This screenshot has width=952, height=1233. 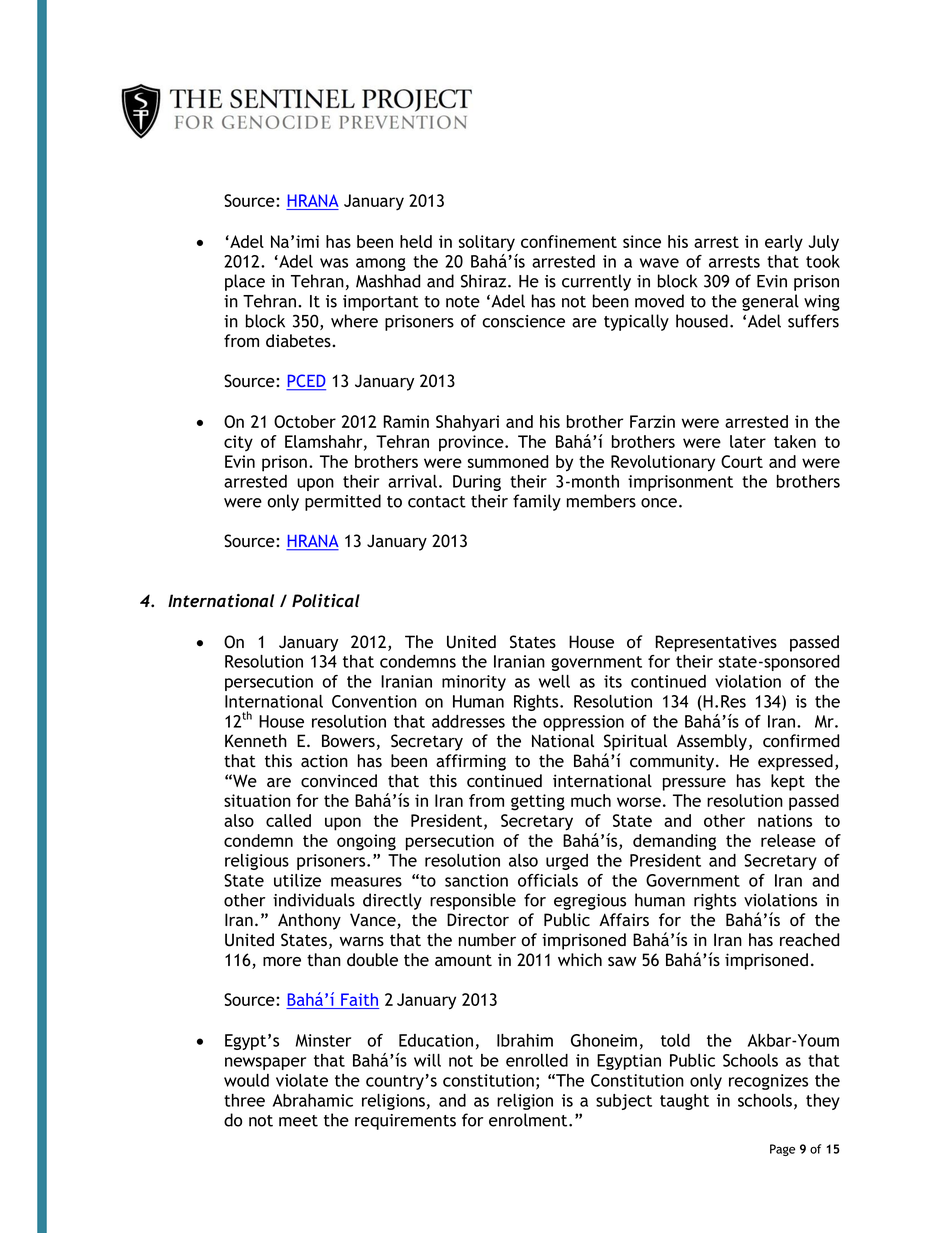 What do you see at coordinates (529, 1120) in the screenshot?
I see `enrolment` at bounding box center [529, 1120].
